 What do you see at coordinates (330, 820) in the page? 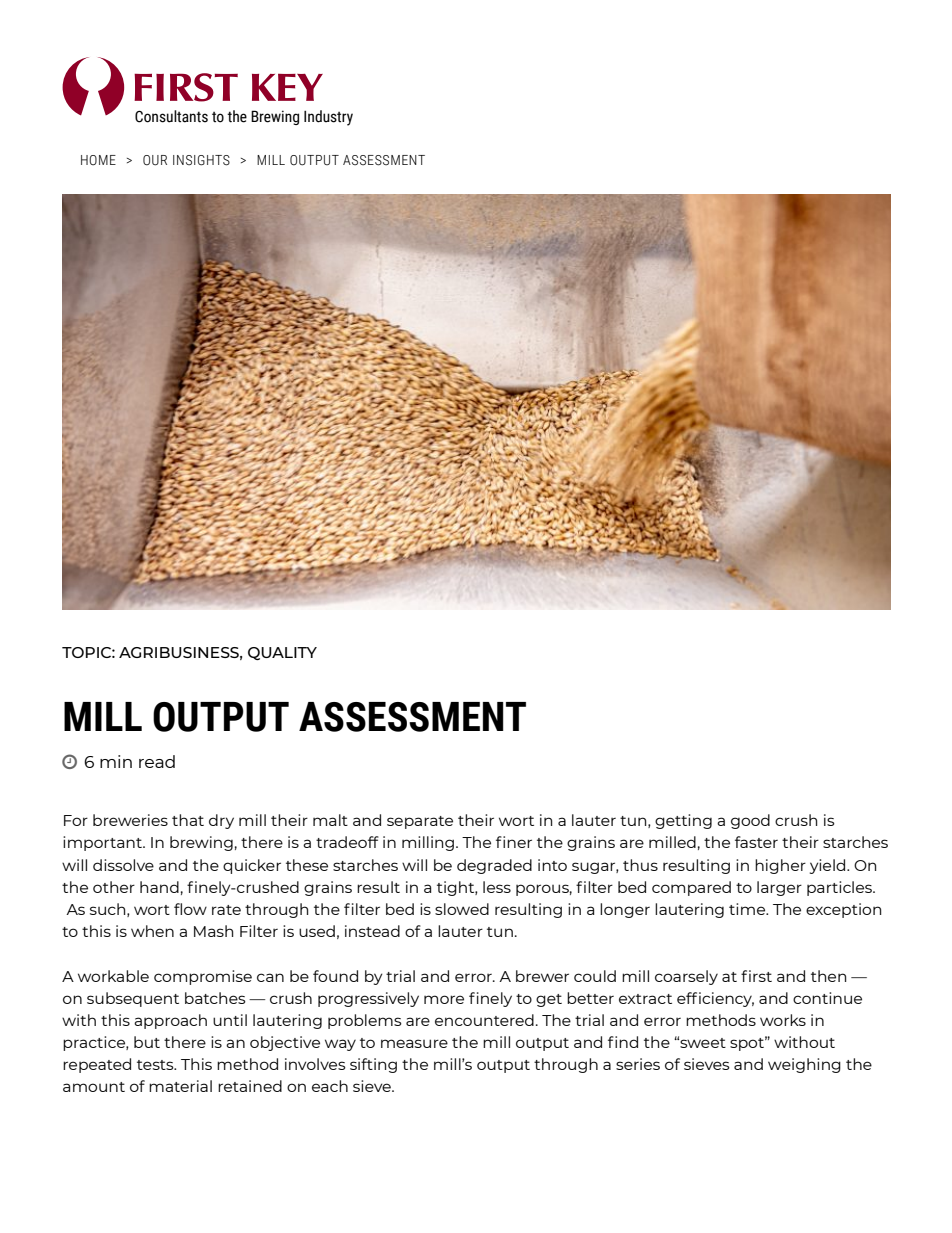
I see `malt` at bounding box center [330, 820].
